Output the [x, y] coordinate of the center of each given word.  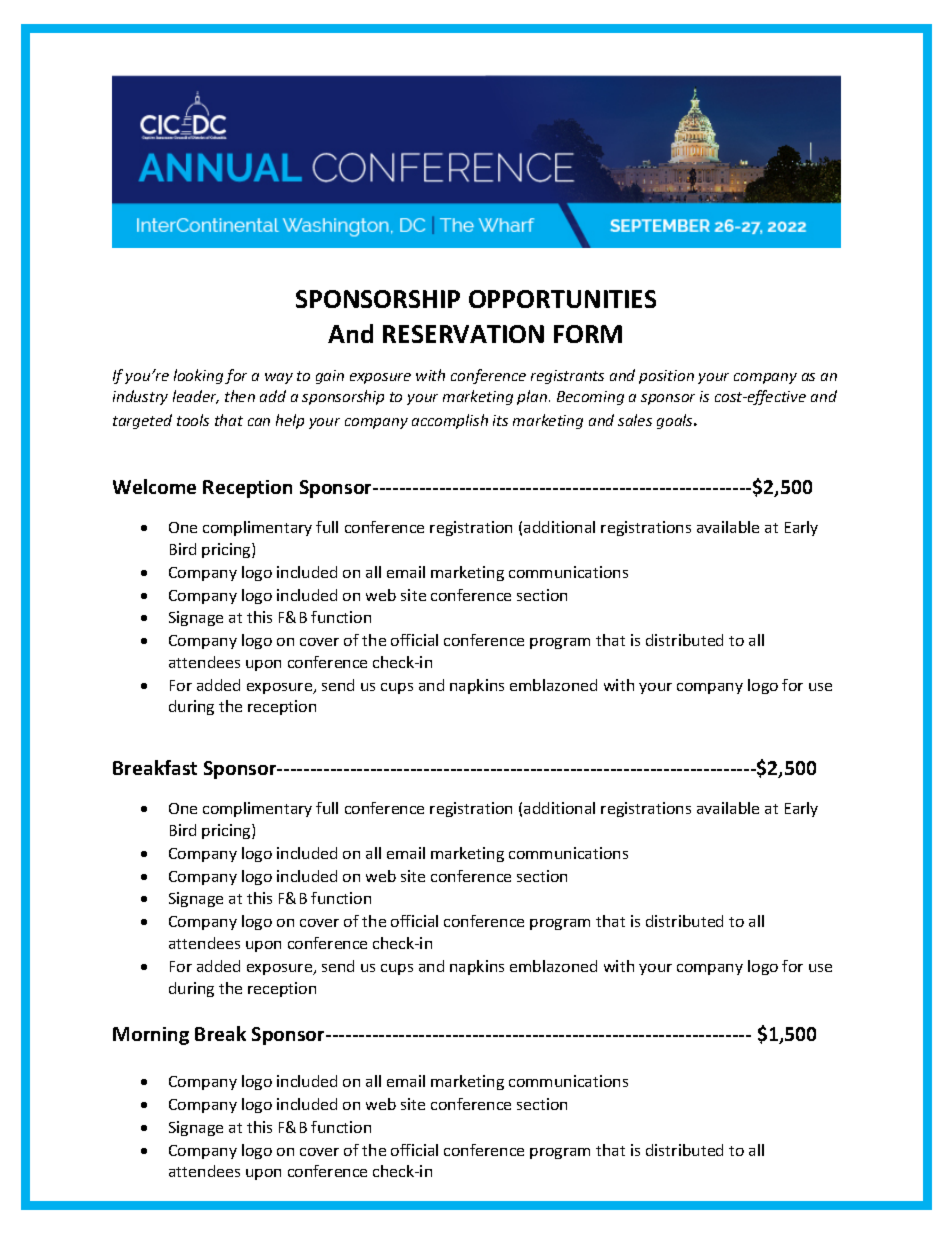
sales [635, 420]
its [500, 420]
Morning [151, 1036]
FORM [588, 334]
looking [198, 376]
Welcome [154, 486]
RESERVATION [463, 334]
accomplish [450, 421]
